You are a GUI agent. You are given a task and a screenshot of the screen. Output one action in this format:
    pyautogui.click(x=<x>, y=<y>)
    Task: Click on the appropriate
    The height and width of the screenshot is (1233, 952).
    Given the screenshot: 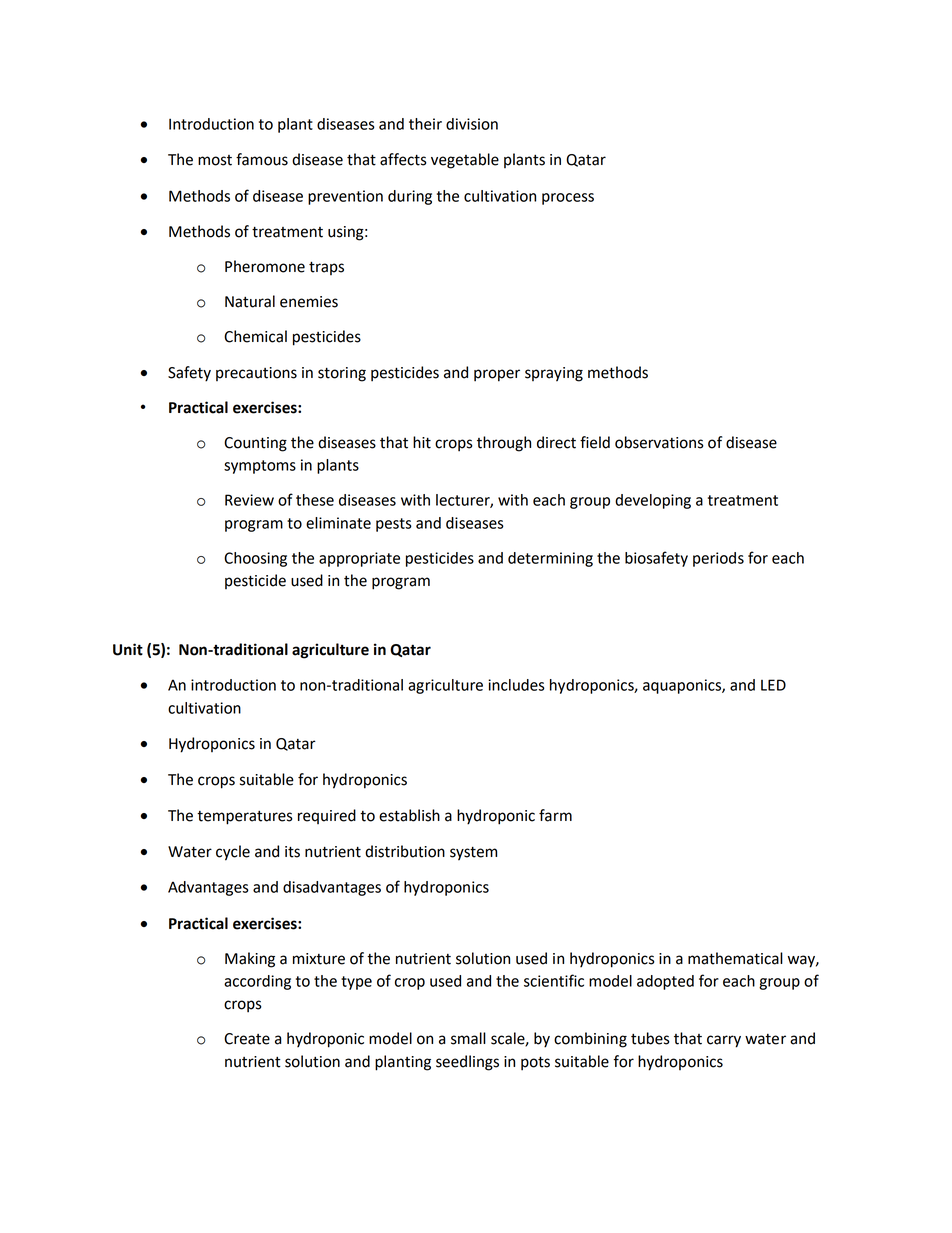 What is the action you would take?
    pyautogui.click(x=359, y=559)
